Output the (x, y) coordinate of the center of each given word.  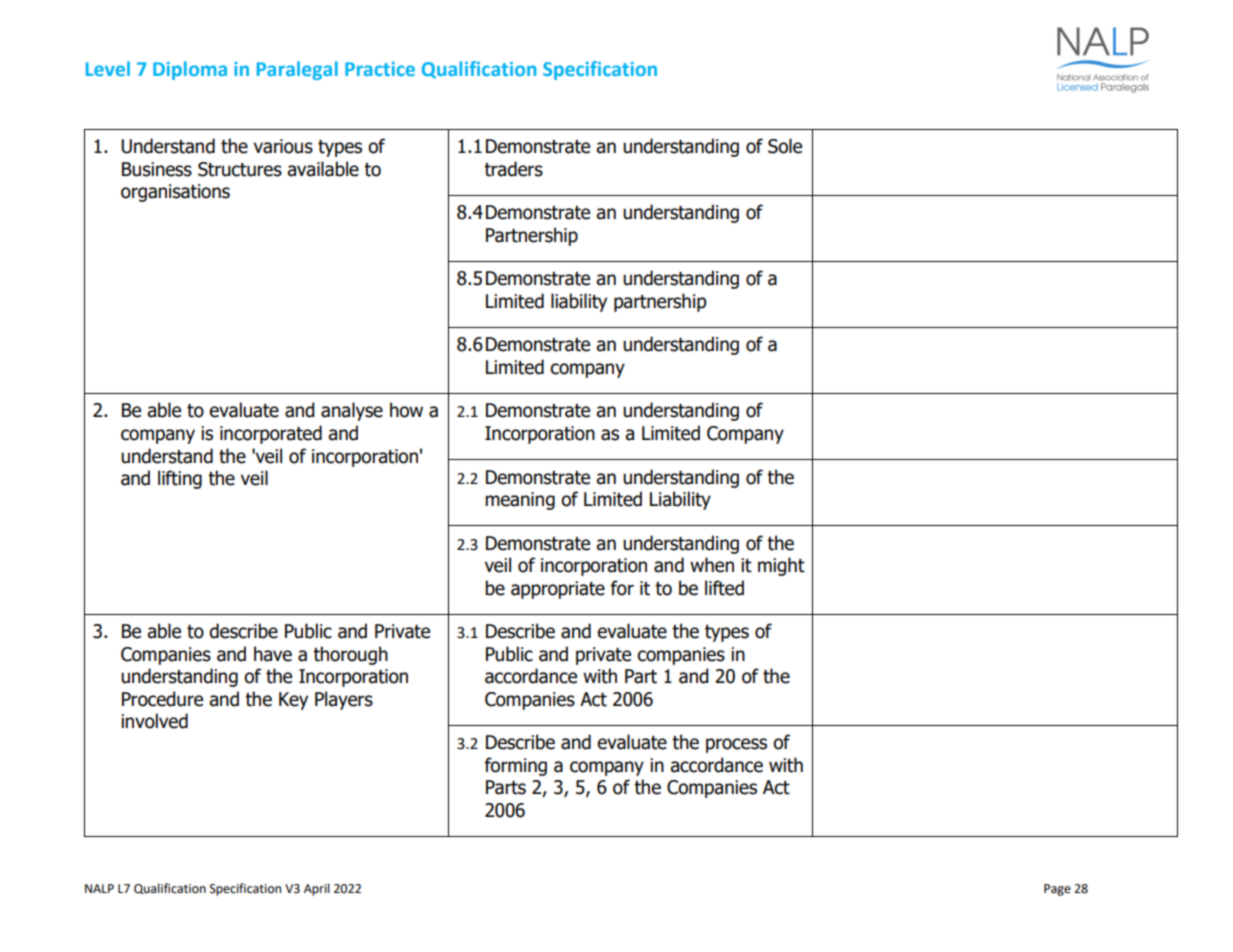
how (406, 410)
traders (513, 169)
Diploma (190, 70)
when (712, 565)
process (736, 745)
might (781, 566)
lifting (180, 479)
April (317, 889)
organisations (175, 193)
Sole (785, 146)
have (273, 654)
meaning (520, 501)
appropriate (558, 590)
